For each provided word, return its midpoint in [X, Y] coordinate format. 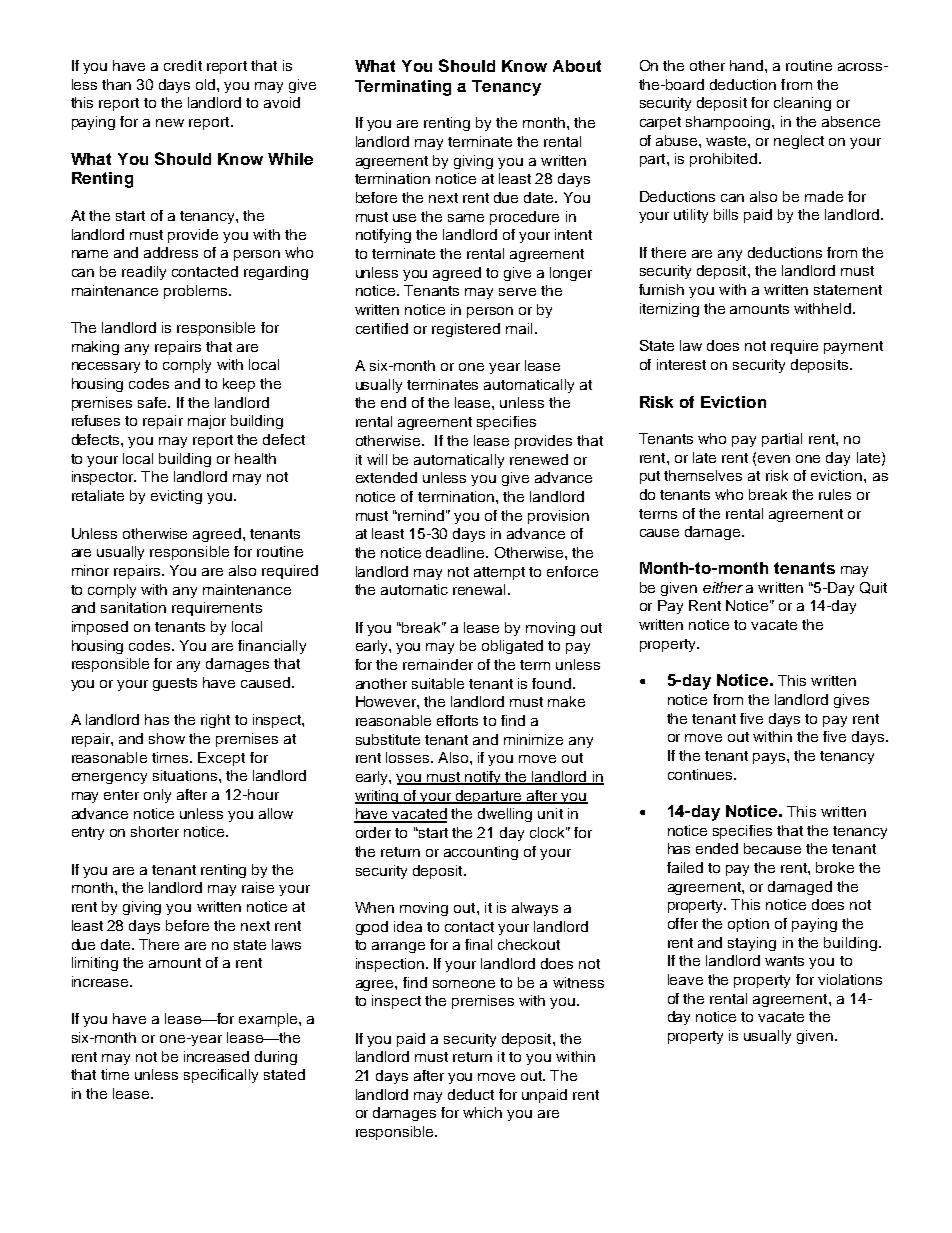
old [207, 84]
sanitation [133, 607]
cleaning [802, 104]
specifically [221, 1076]
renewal [479, 589]
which [482, 1112]
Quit [873, 588]
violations [850, 979]
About [577, 66]
